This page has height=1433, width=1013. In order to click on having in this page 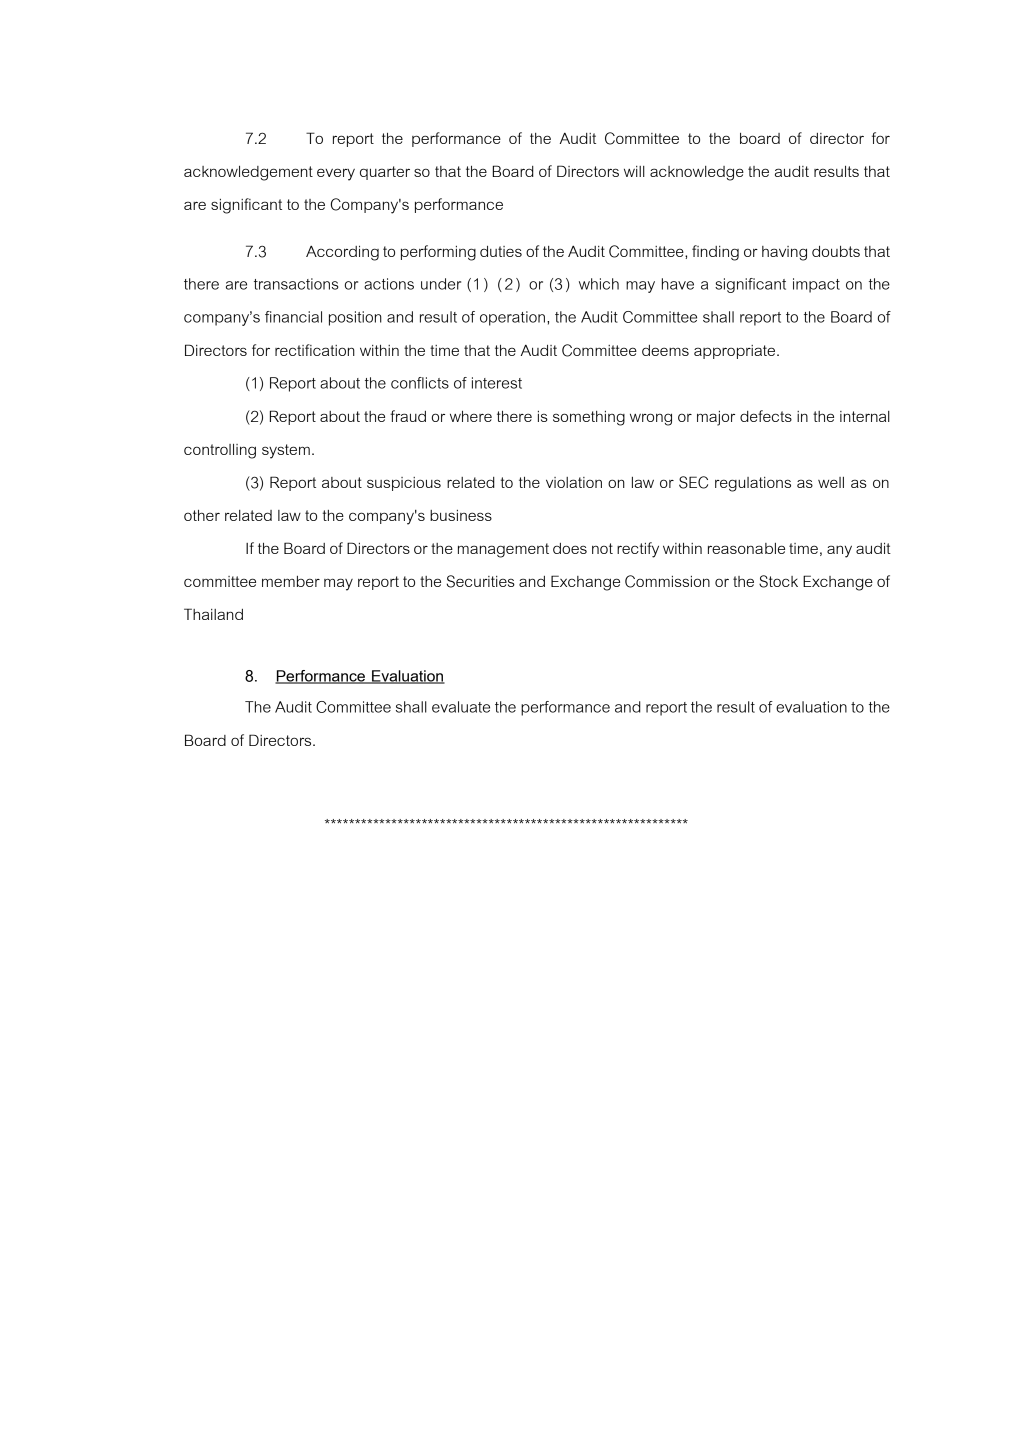, I will do `click(784, 253)`.
